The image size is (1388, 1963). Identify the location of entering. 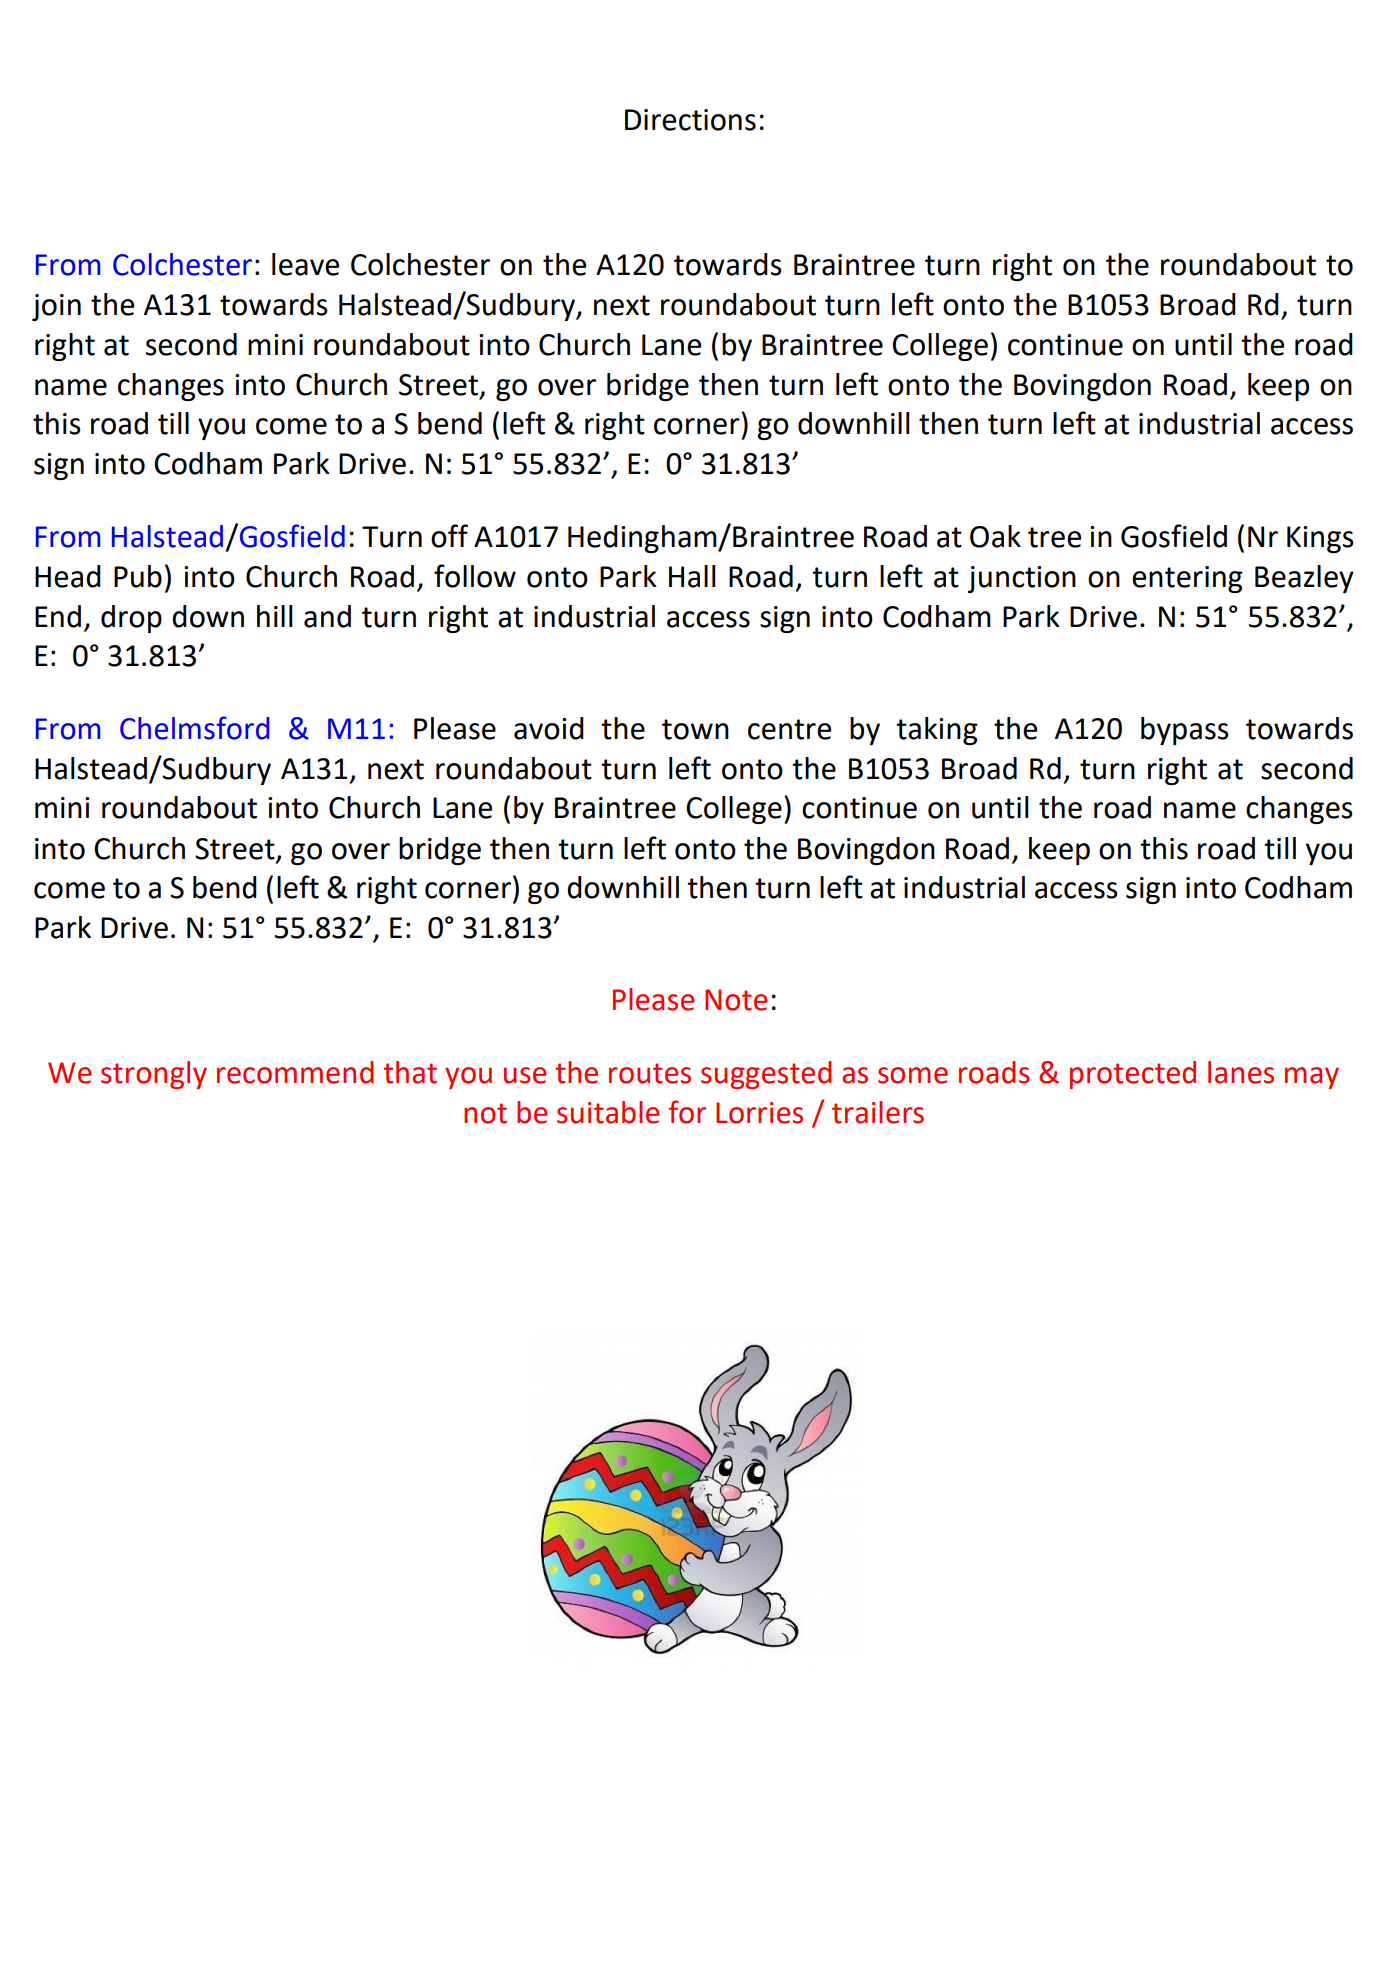
(1187, 579).
